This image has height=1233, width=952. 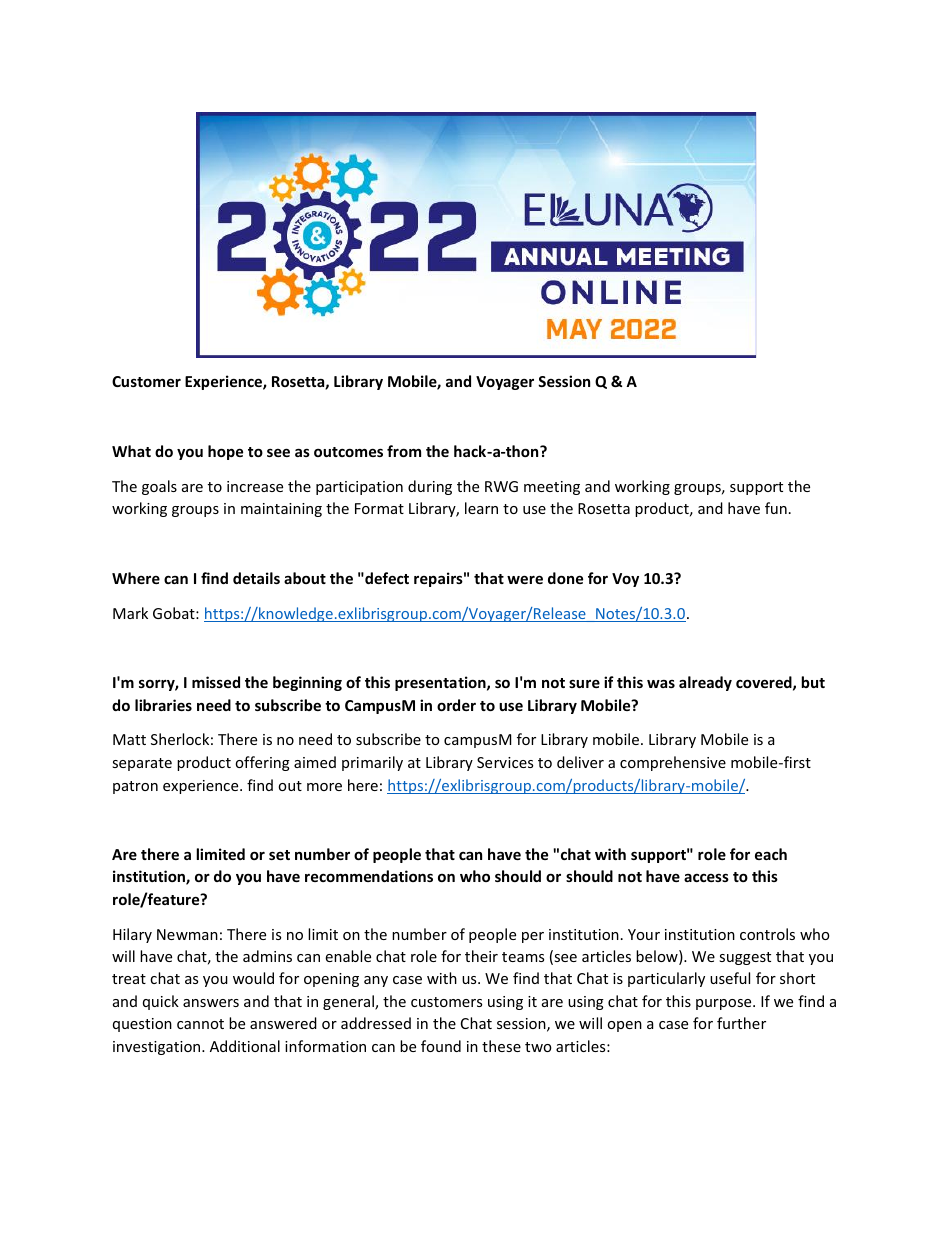 I want to click on Mark, so click(x=130, y=613).
